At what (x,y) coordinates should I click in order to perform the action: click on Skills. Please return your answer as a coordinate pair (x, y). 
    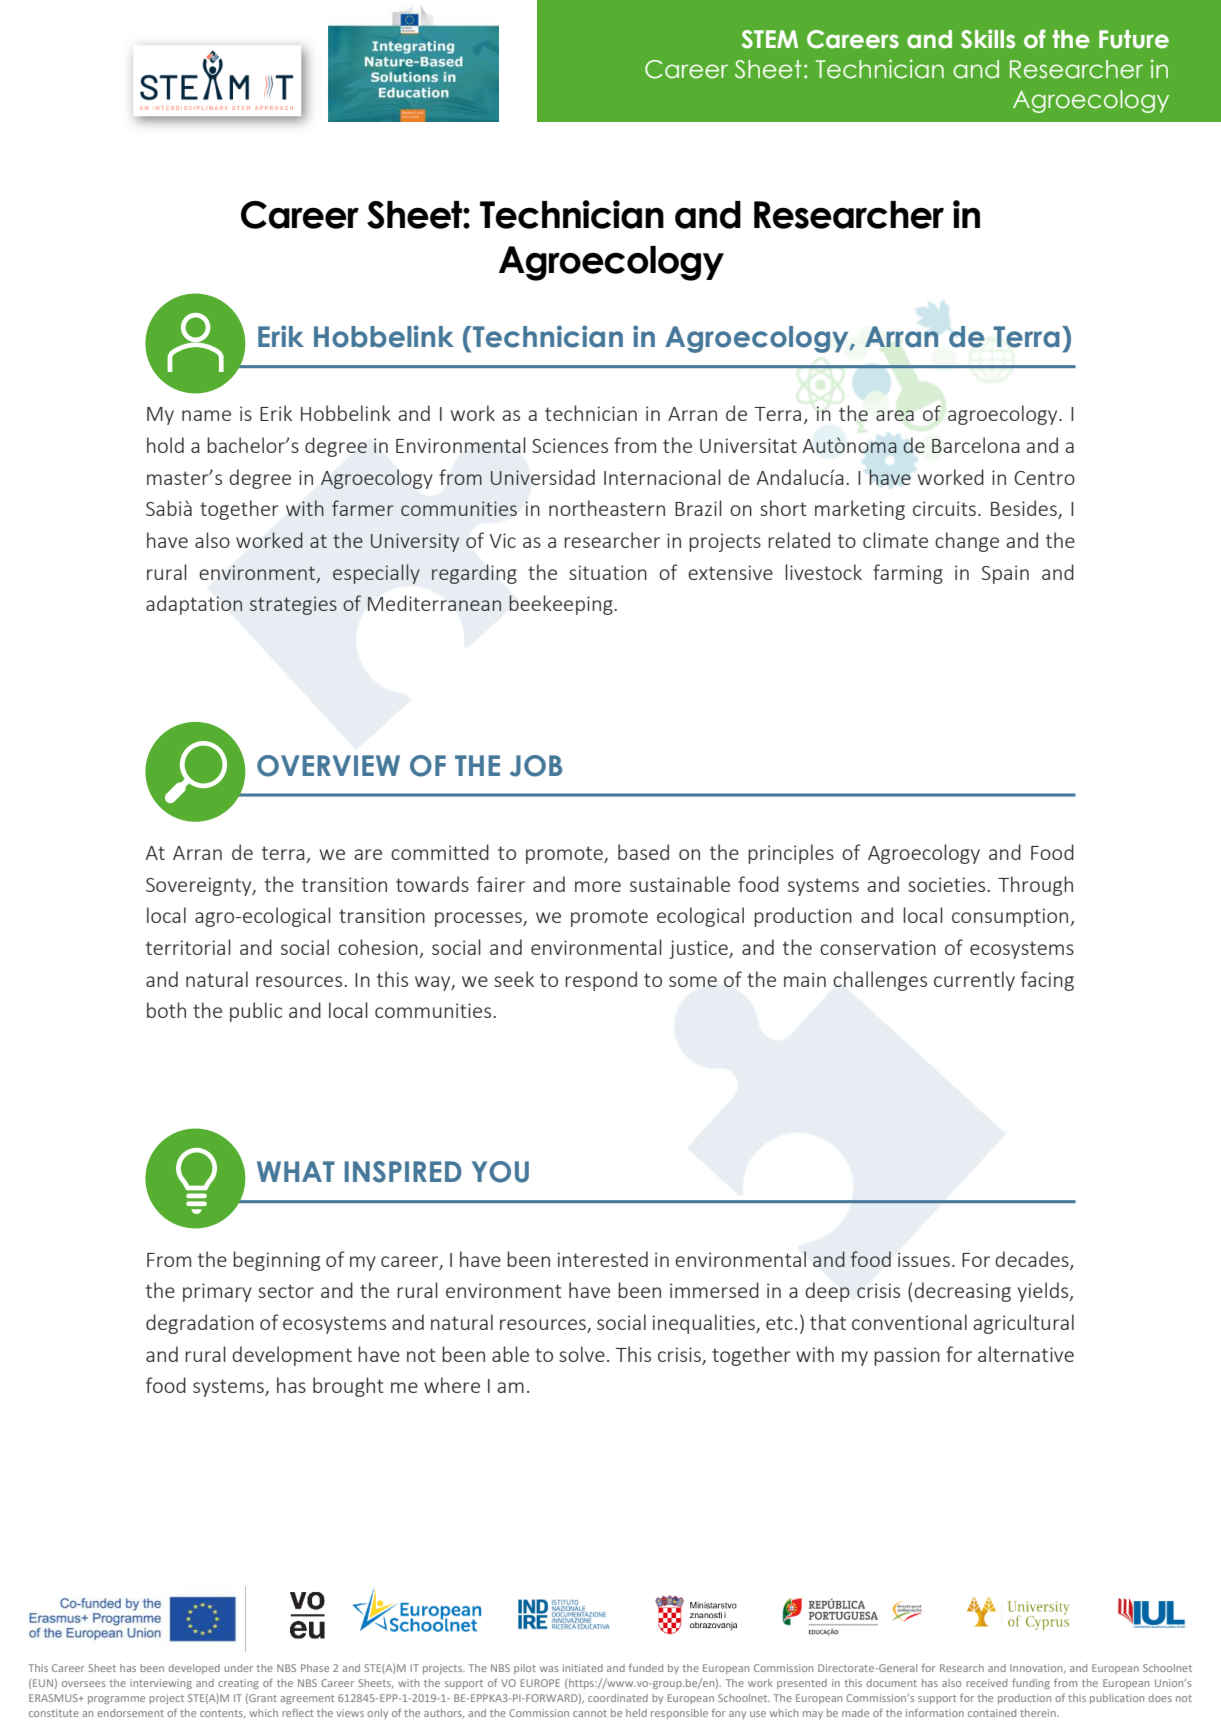
    Looking at the image, I should click on (988, 39).
